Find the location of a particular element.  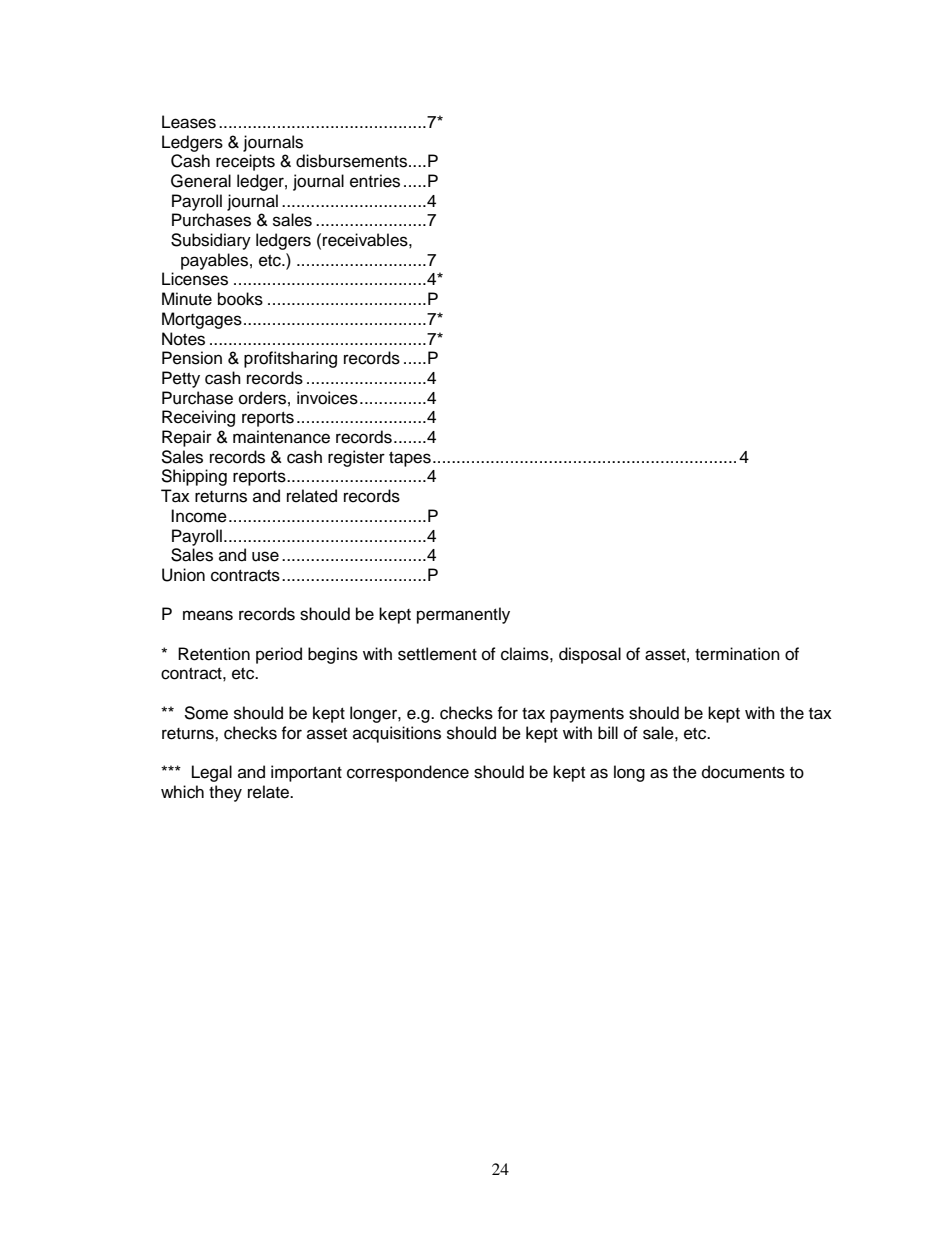

means is located at coordinates (208, 615).
